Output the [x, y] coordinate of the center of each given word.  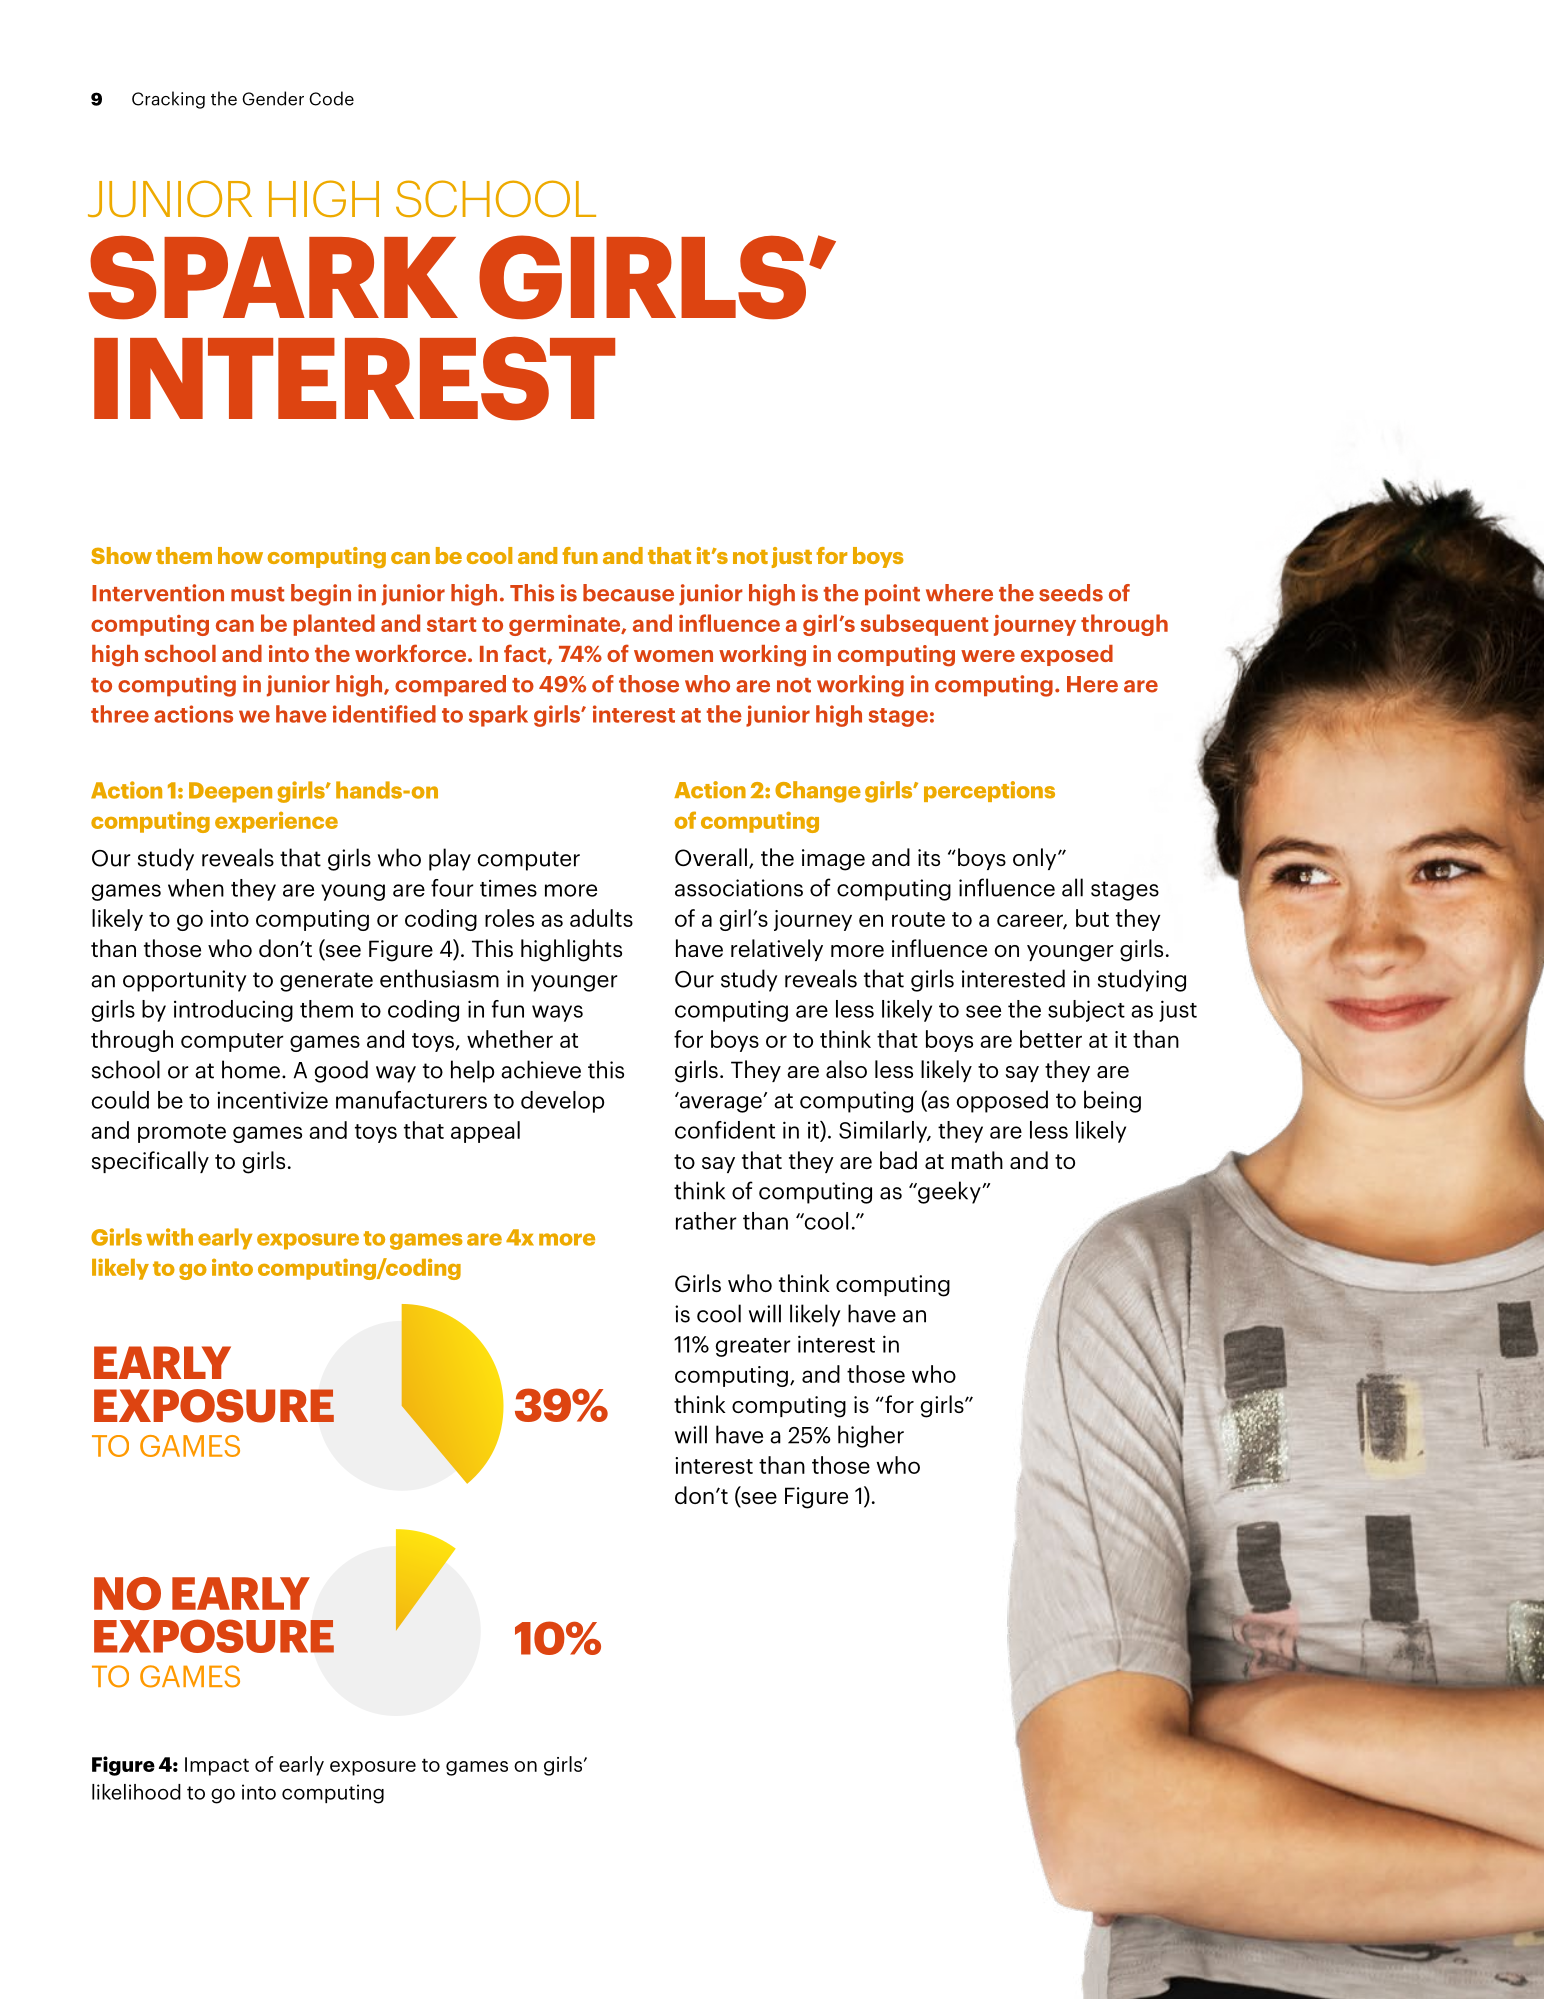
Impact [217, 1766]
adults [601, 918]
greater [753, 1347]
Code [331, 98]
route [918, 919]
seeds [1071, 593]
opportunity [185, 981]
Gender [273, 98]
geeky [949, 1192]
